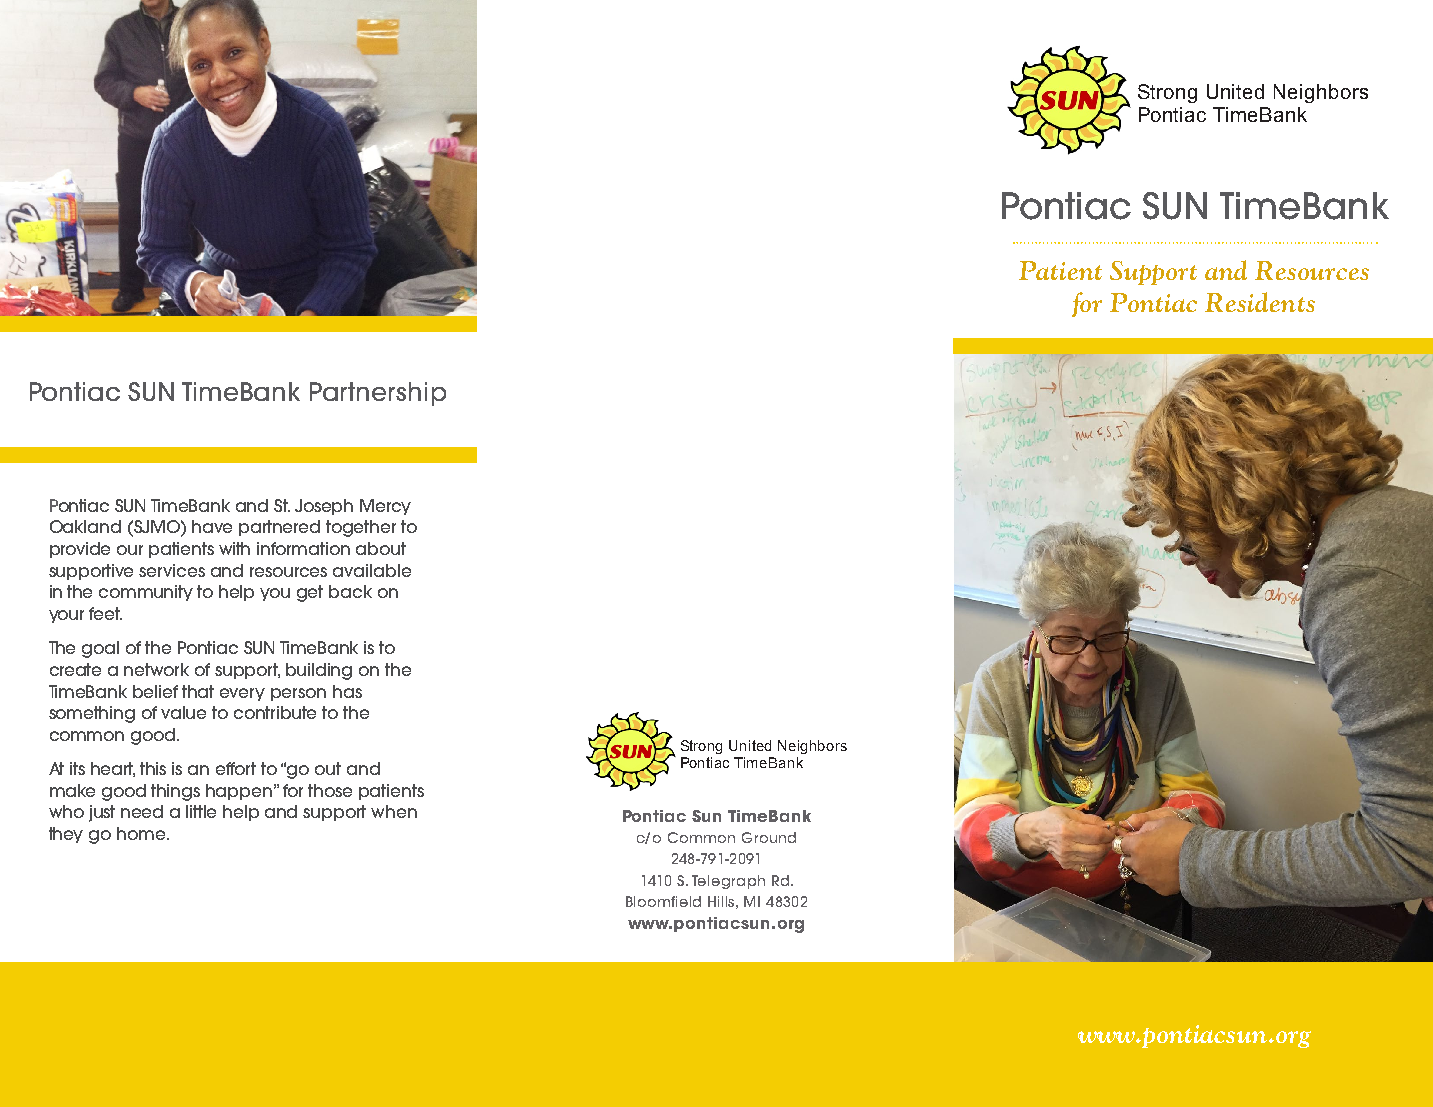 The width and height of the page is (1433, 1107). I want to click on that, so click(198, 691).
